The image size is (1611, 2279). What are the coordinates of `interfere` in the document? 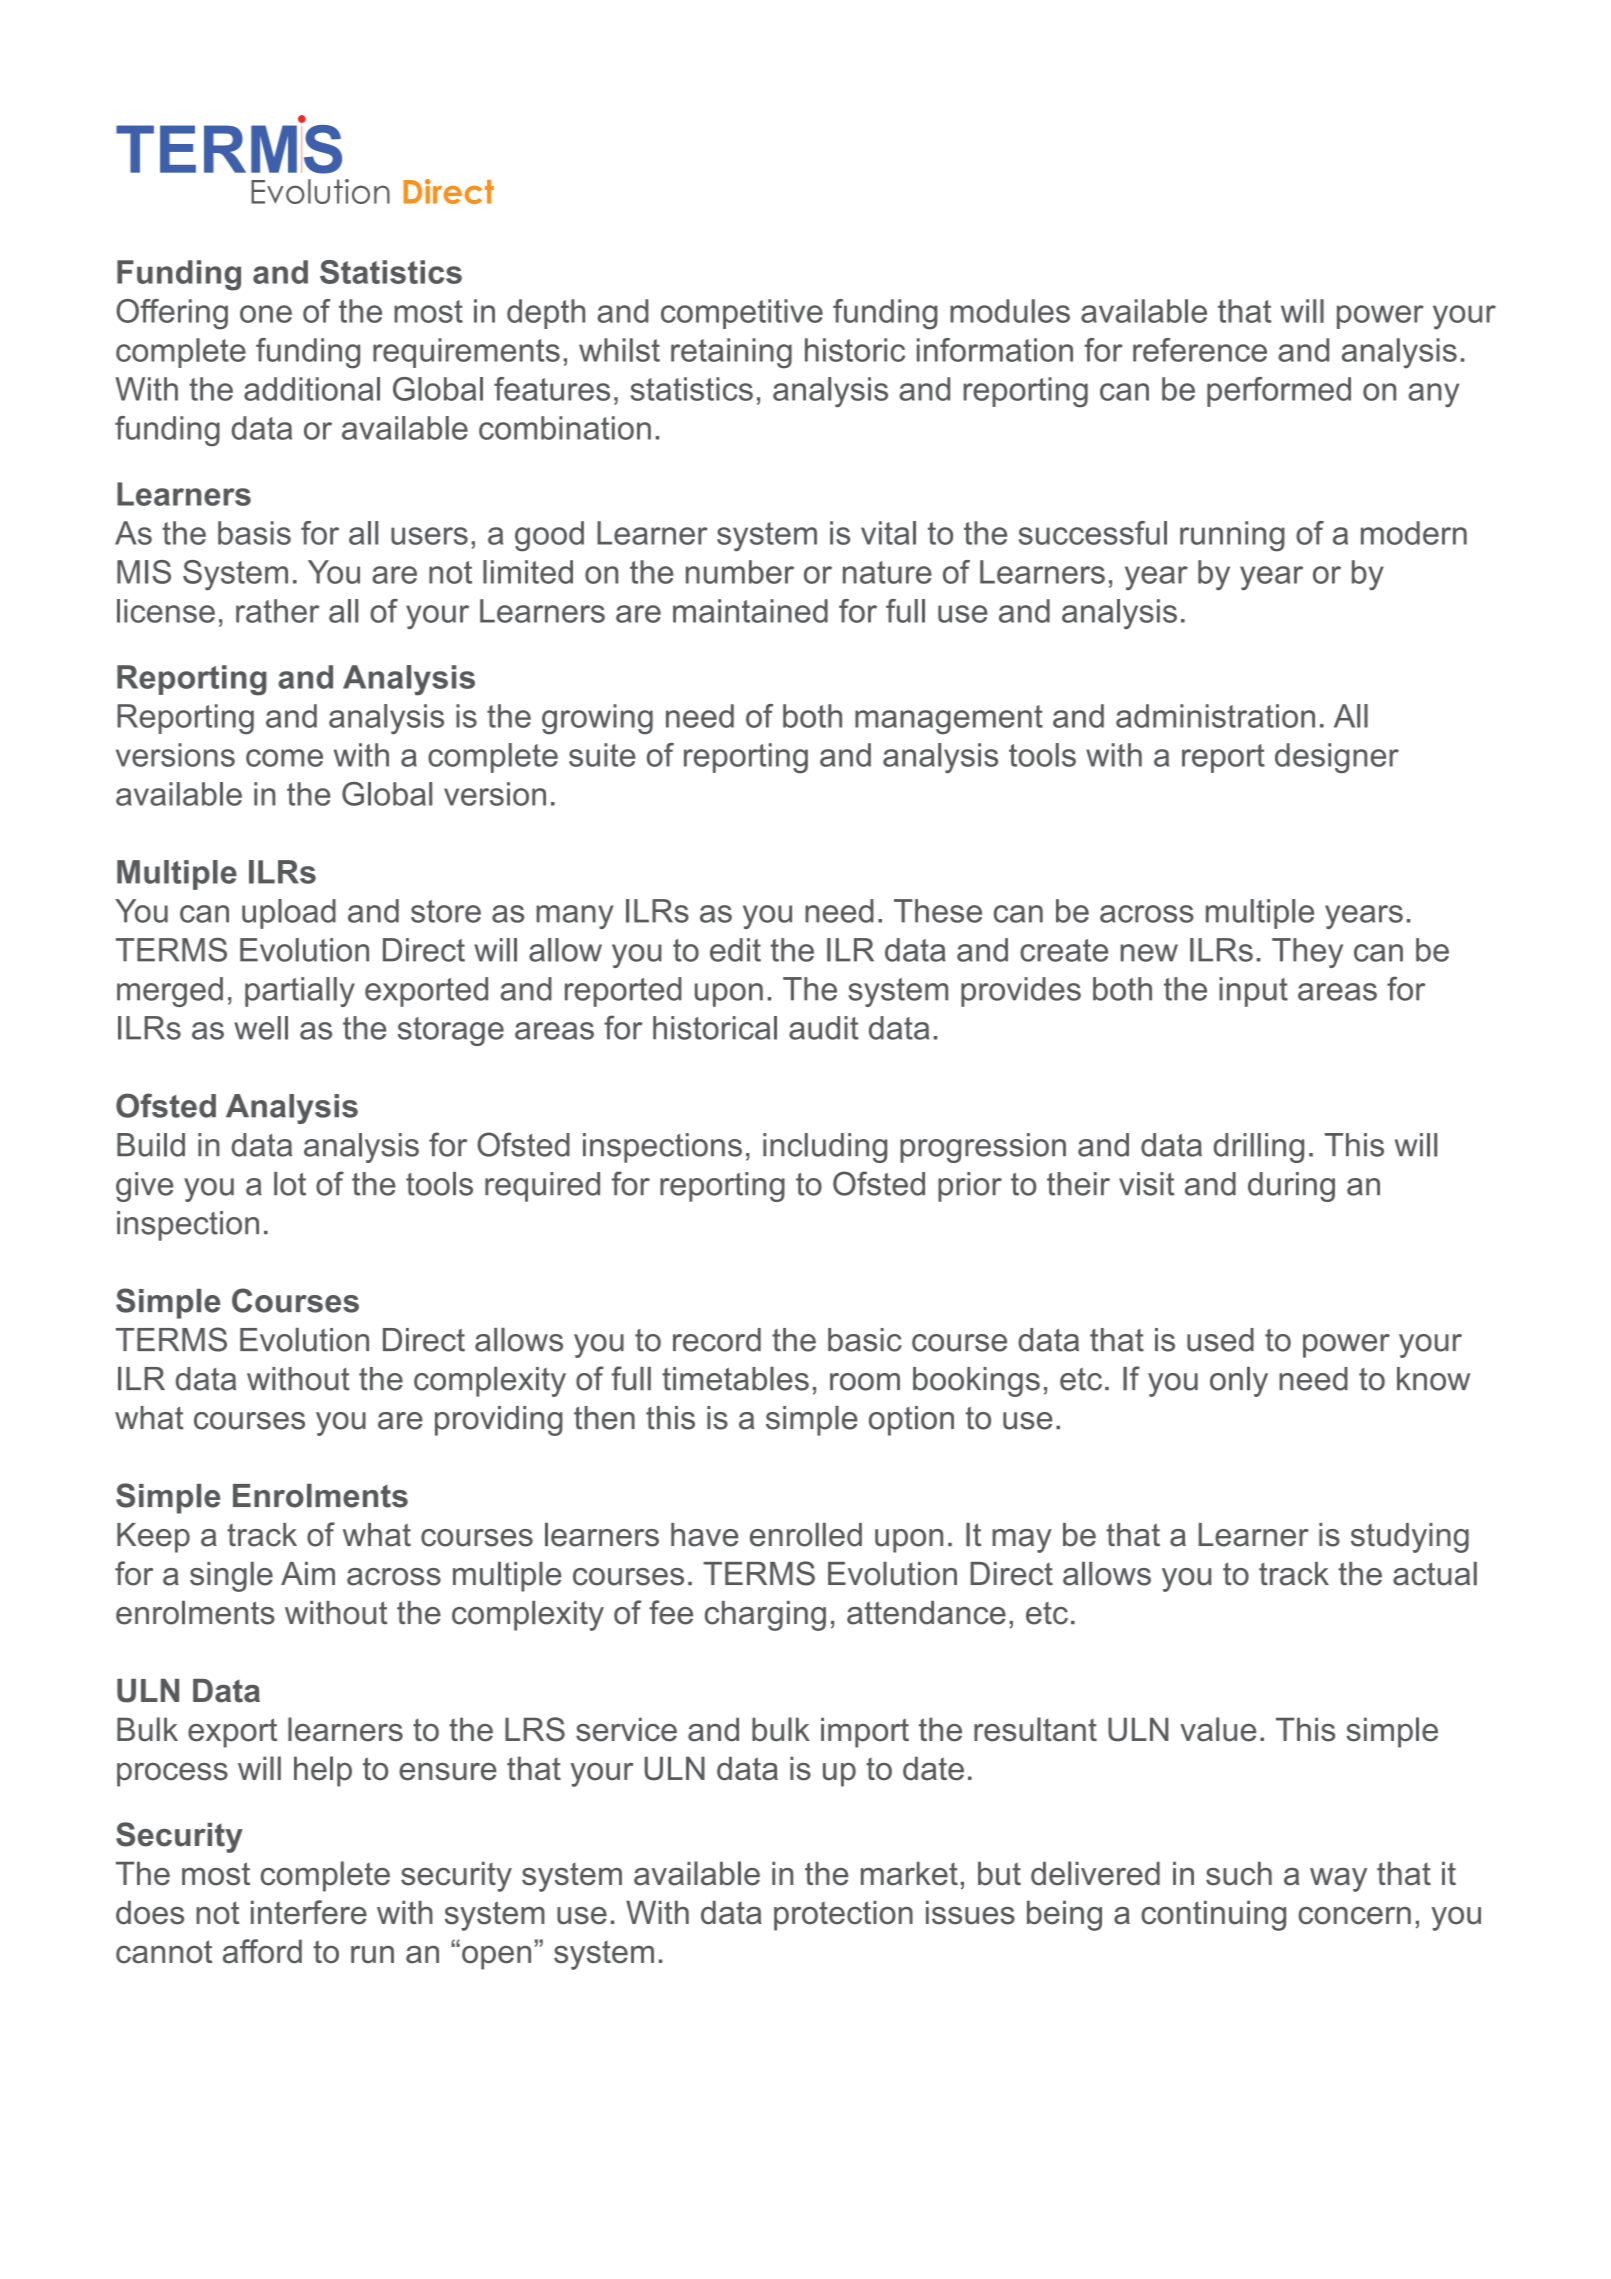 It's located at (309, 1912).
